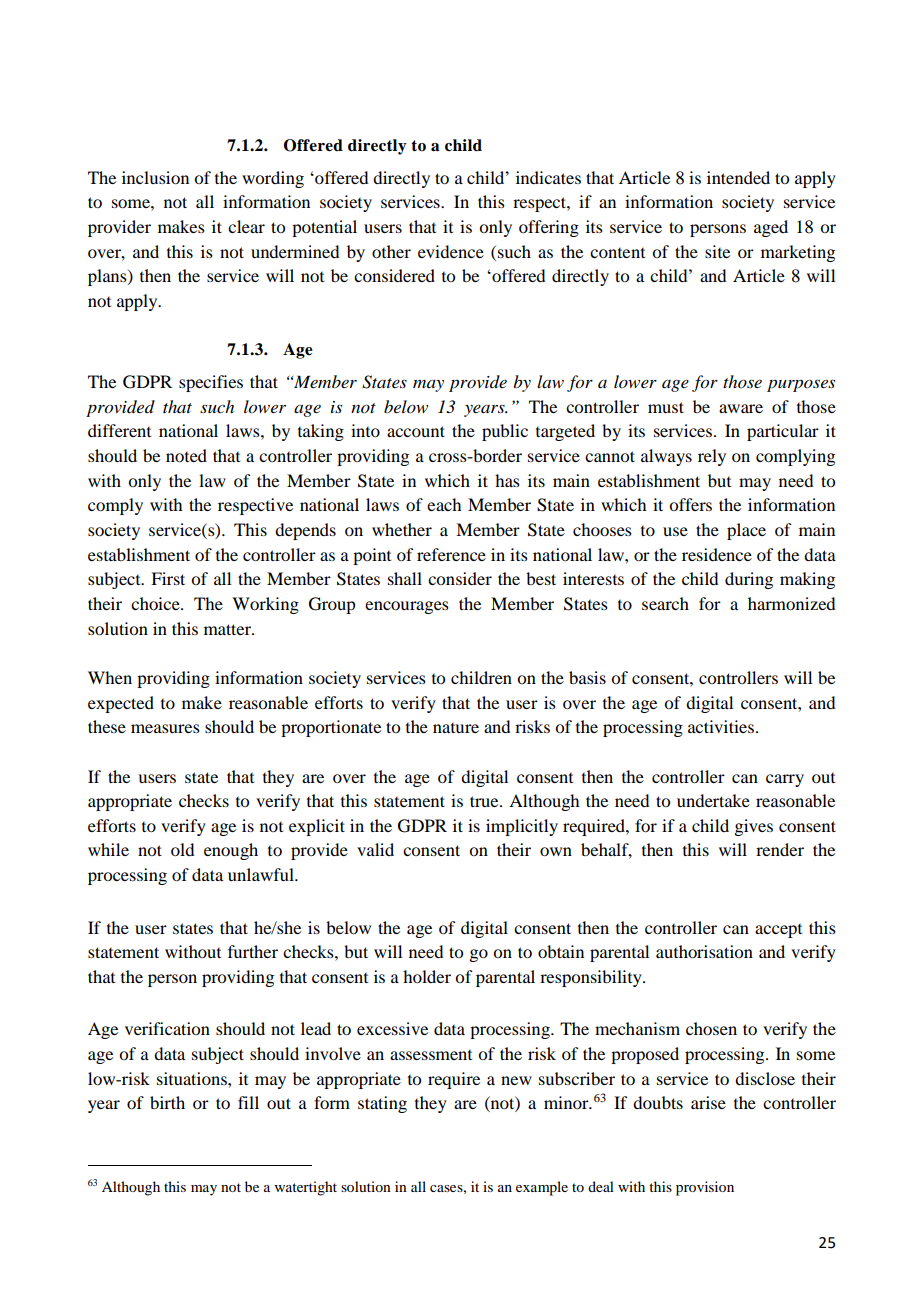 Image resolution: width=924 pixels, height=1308 pixels. I want to click on example, so click(542, 1188).
